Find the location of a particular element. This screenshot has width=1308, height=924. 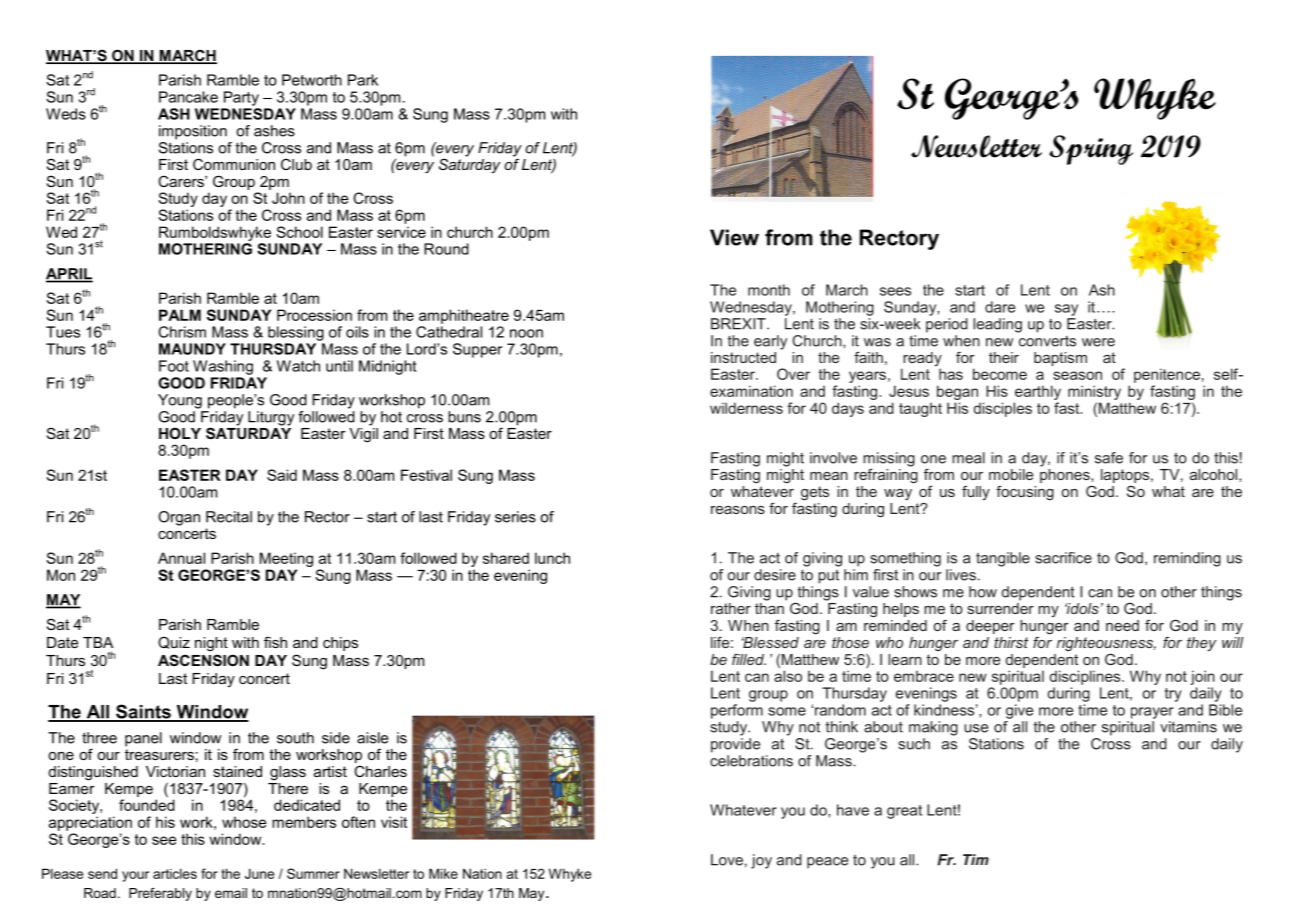

Said is located at coordinates (282, 475).
